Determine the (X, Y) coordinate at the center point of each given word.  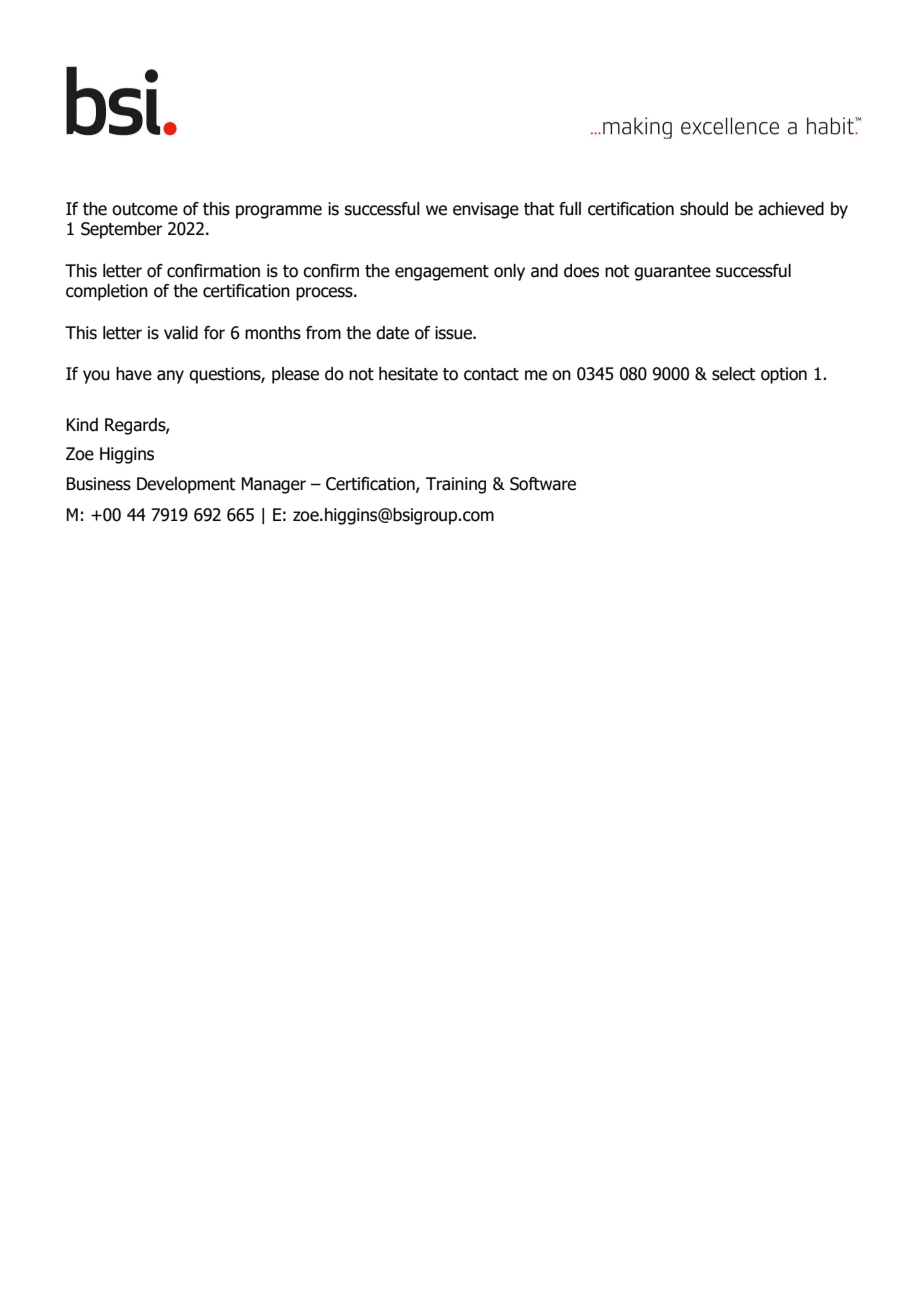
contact (491, 374)
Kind (82, 425)
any (170, 377)
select (733, 374)
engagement (442, 273)
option (784, 375)
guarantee (672, 273)
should (704, 209)
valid (181, 333)
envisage (486, 210)
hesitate (408, 374)
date (392, 333)
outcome (145, 209)
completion (107, 292)
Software (543, 484)
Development (186, 485)
